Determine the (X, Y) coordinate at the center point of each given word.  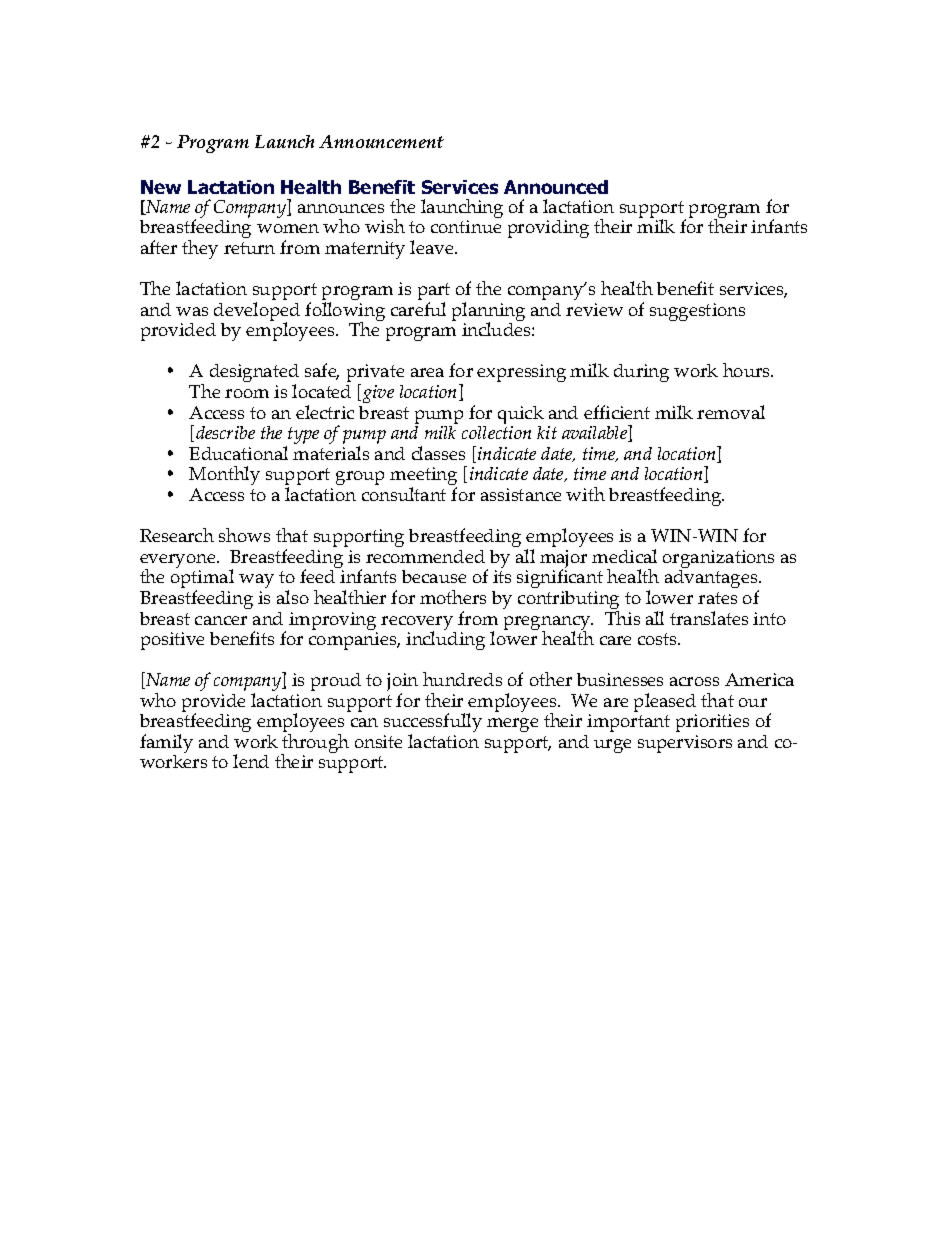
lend (251, 761)
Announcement (381, 141)
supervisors (685, 744)
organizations (718, 560)
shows (244, 535)
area (427, 372)
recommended (425, 556)
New (161, 187)
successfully (433, 724)
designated (254, 374)
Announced (556, 187)
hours (748, 370)
